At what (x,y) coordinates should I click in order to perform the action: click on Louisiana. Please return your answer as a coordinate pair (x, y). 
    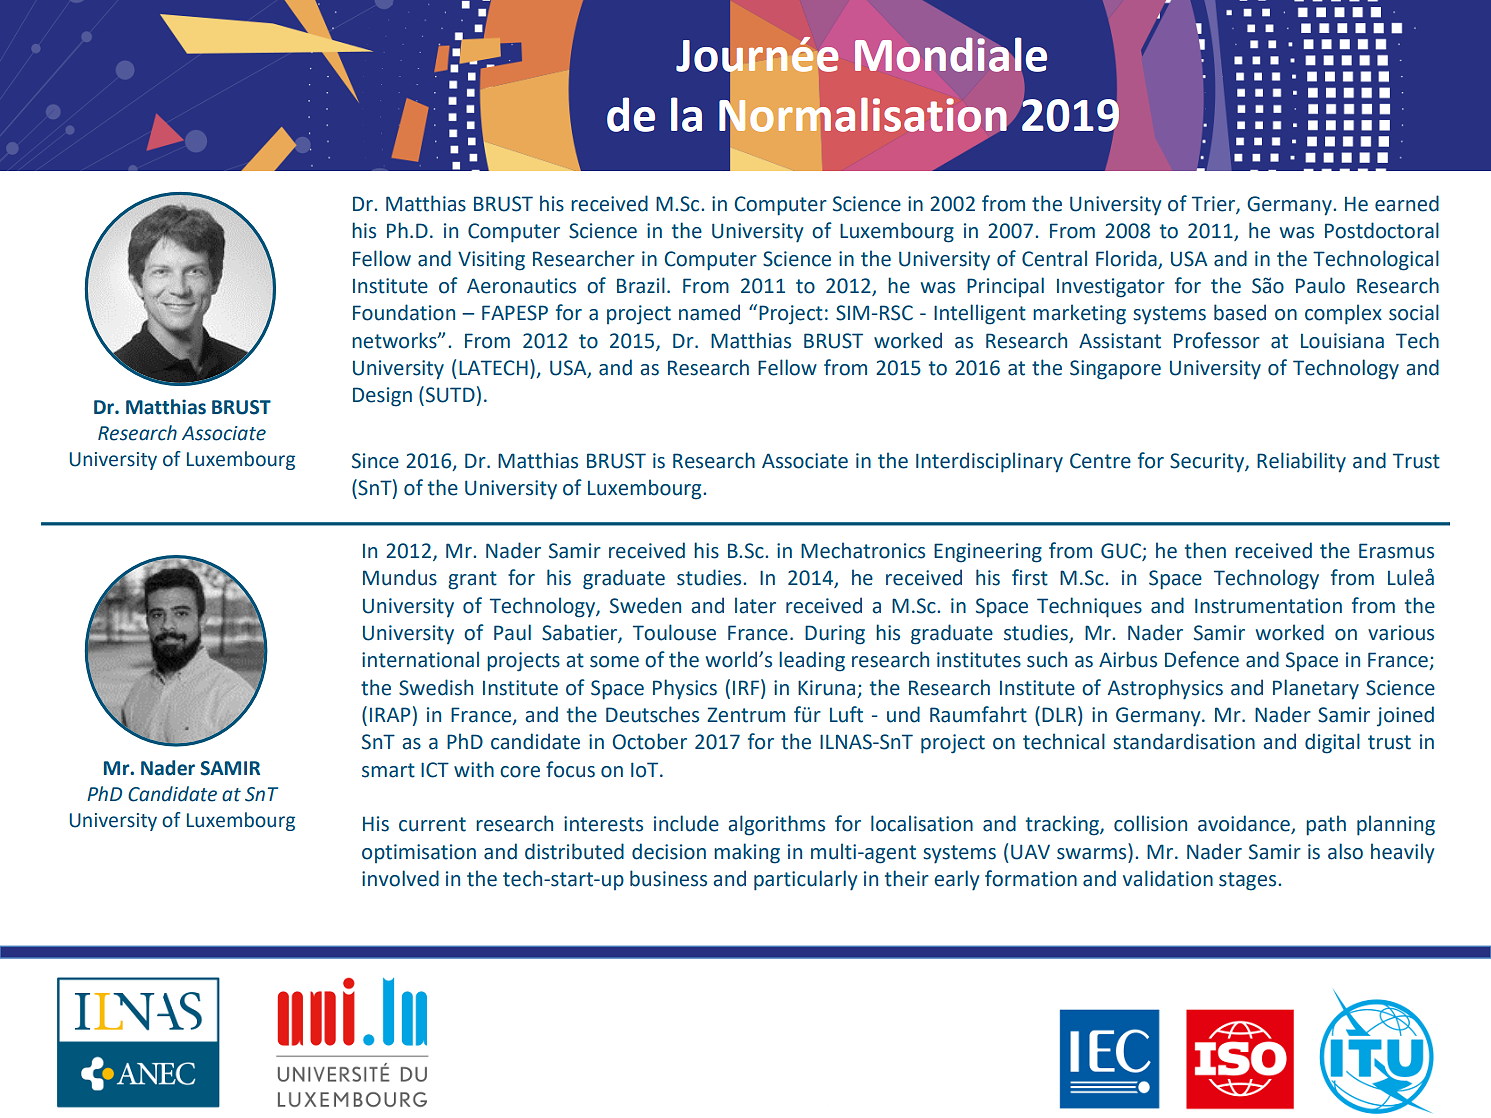
    Looking at the image, I should click on (1342, 341).
